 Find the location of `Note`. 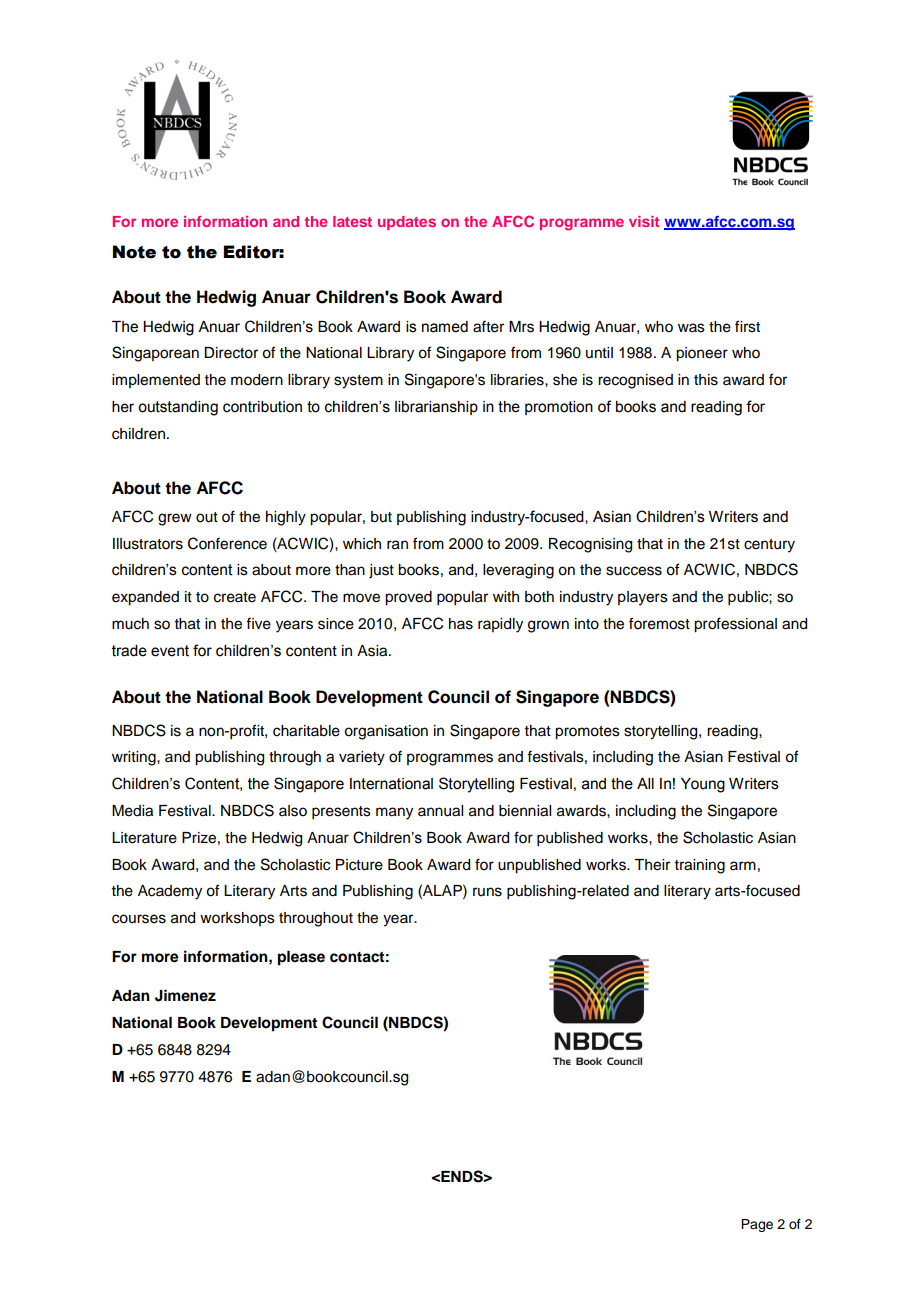

Note is located at coordinates (134, 252).
